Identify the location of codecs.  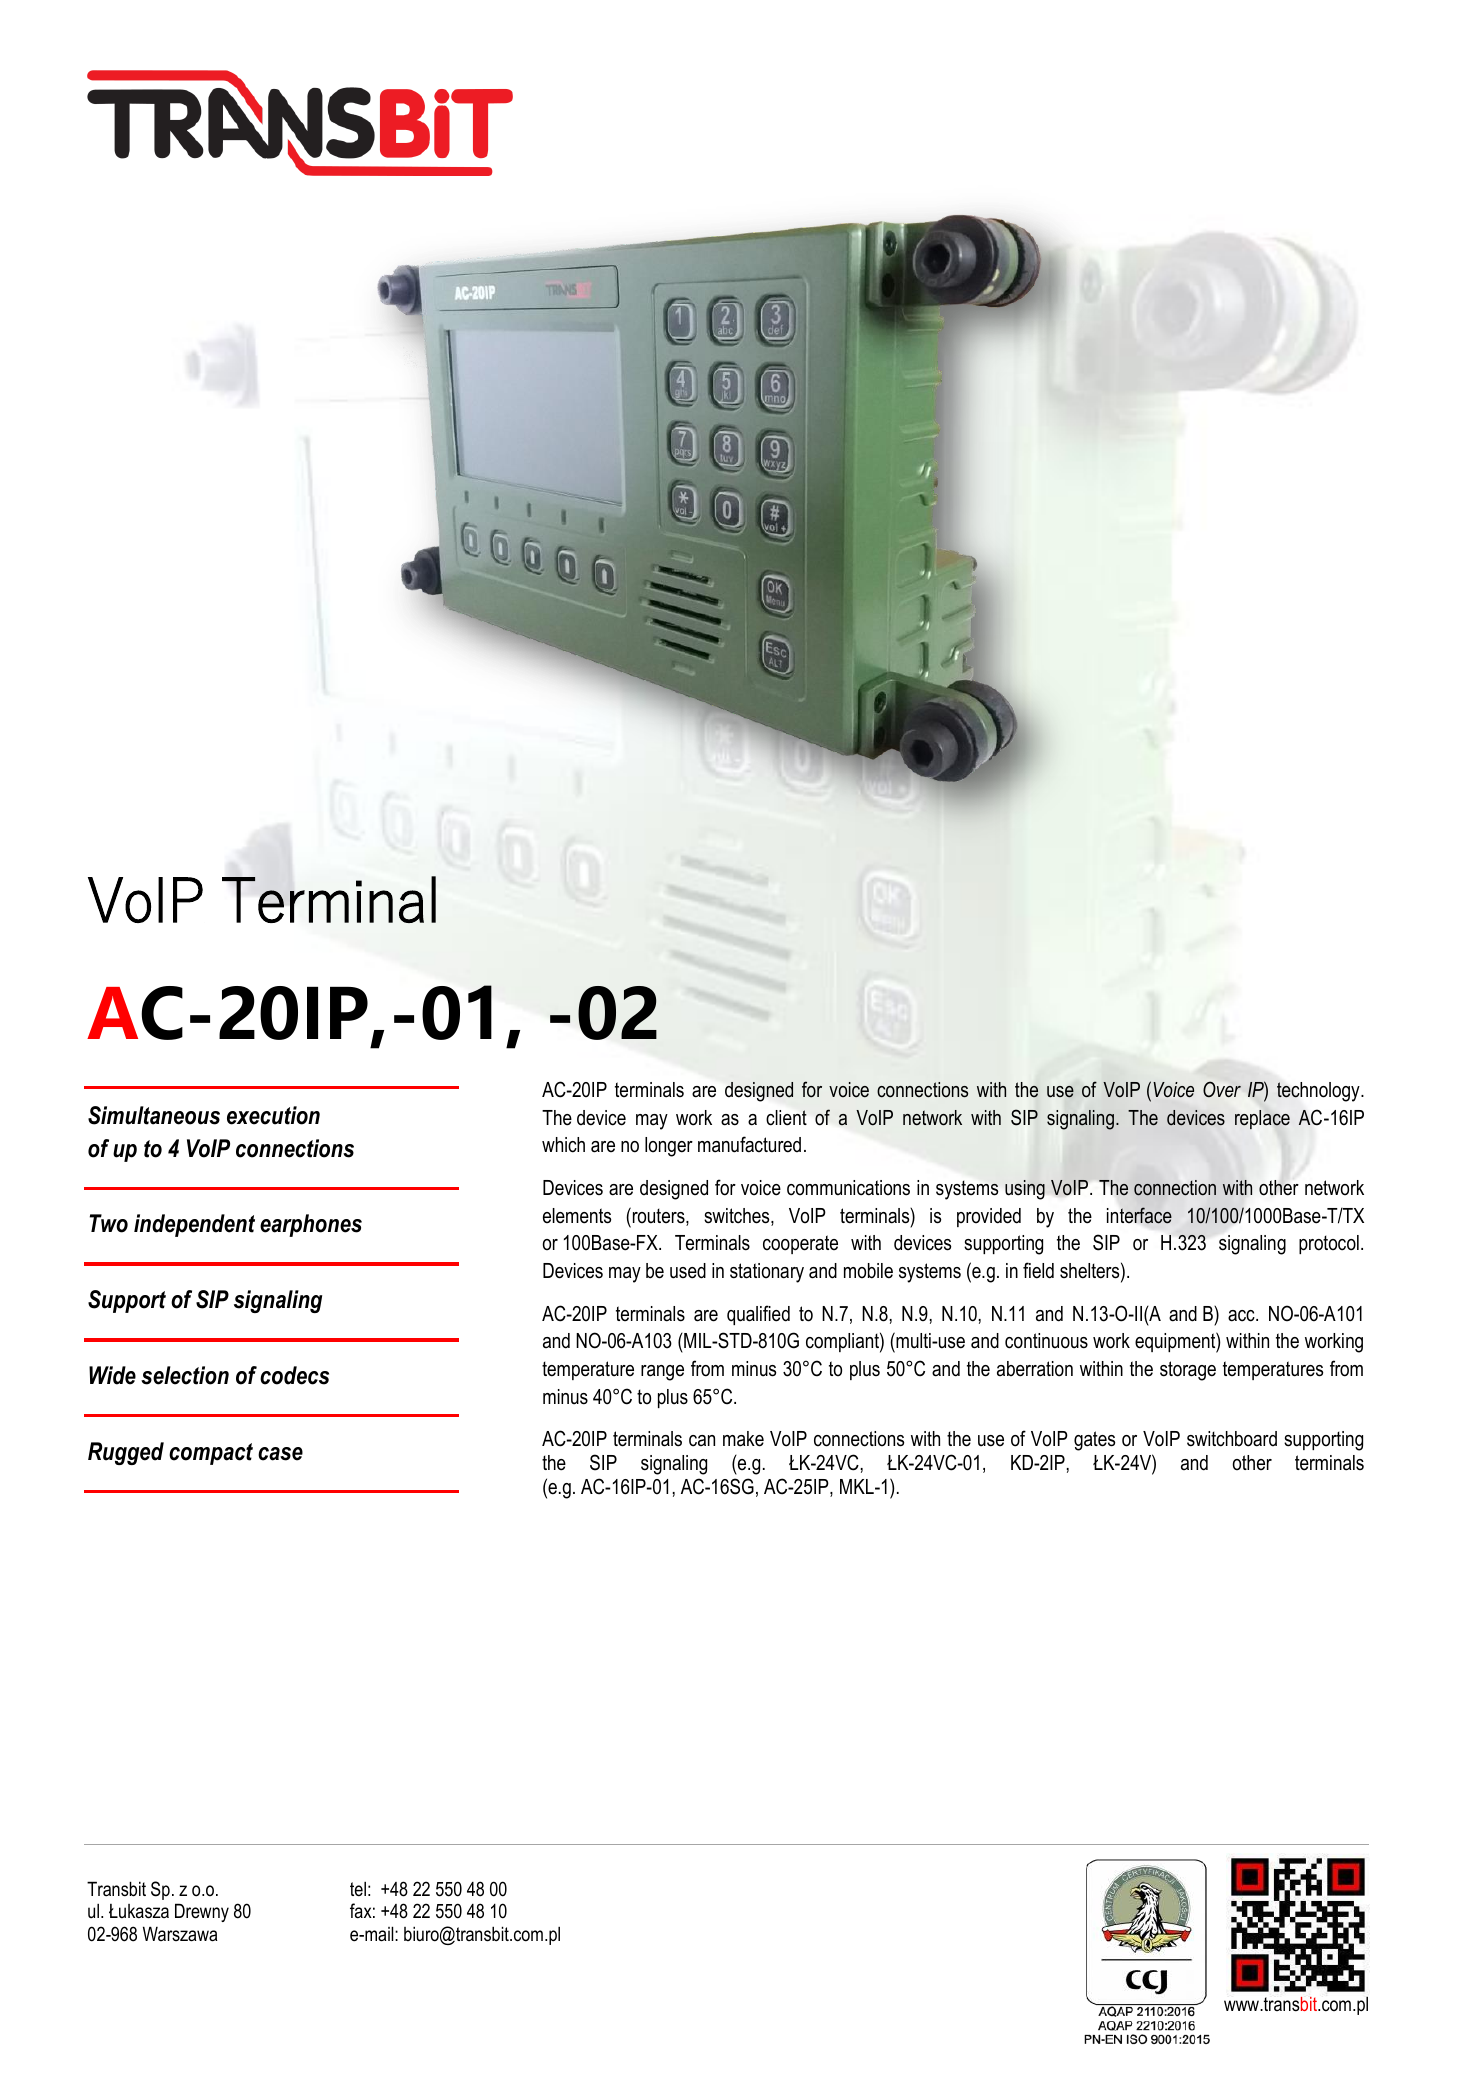
(294, 1375).
